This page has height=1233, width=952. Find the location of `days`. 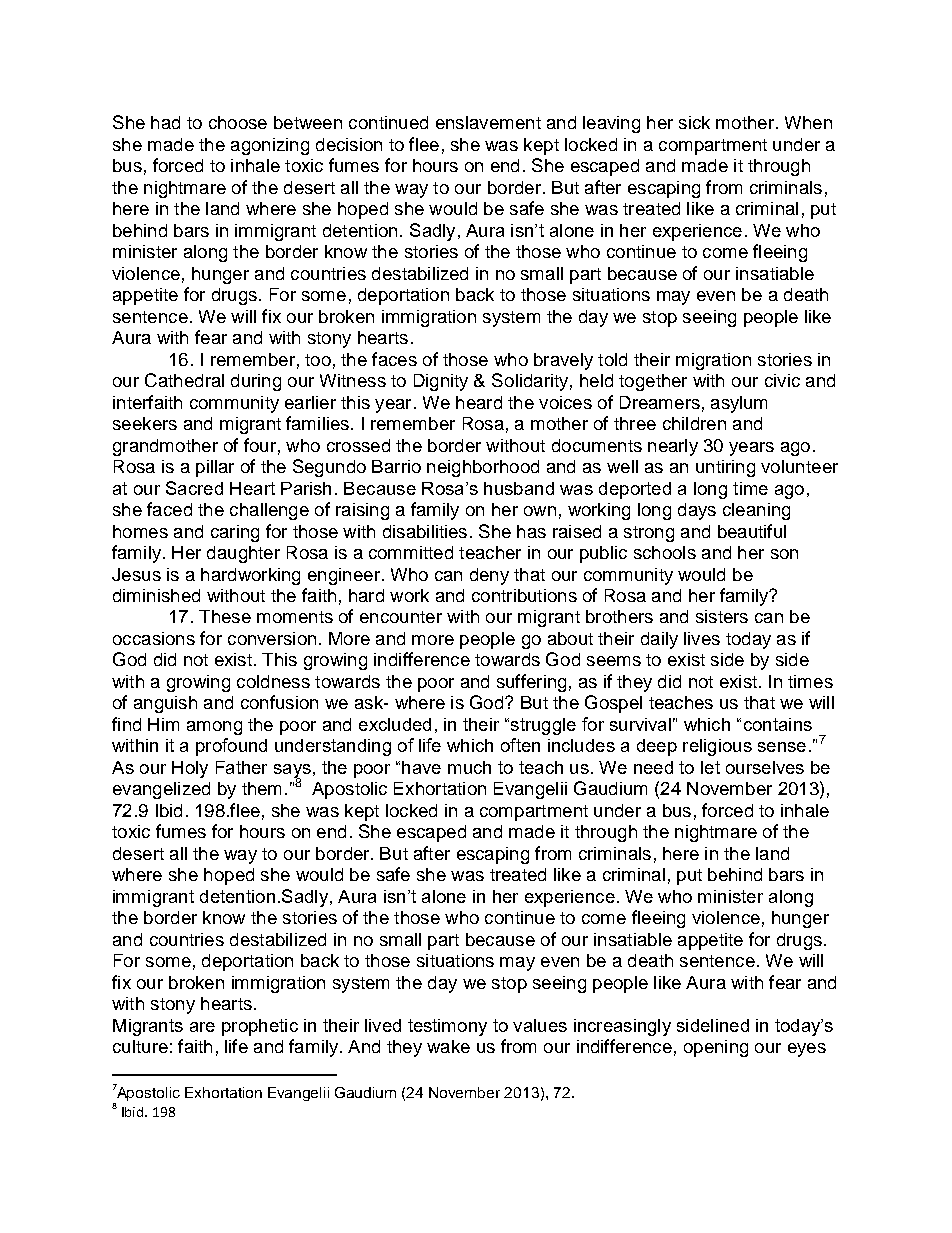

days is located at coordinates (697, 511).
